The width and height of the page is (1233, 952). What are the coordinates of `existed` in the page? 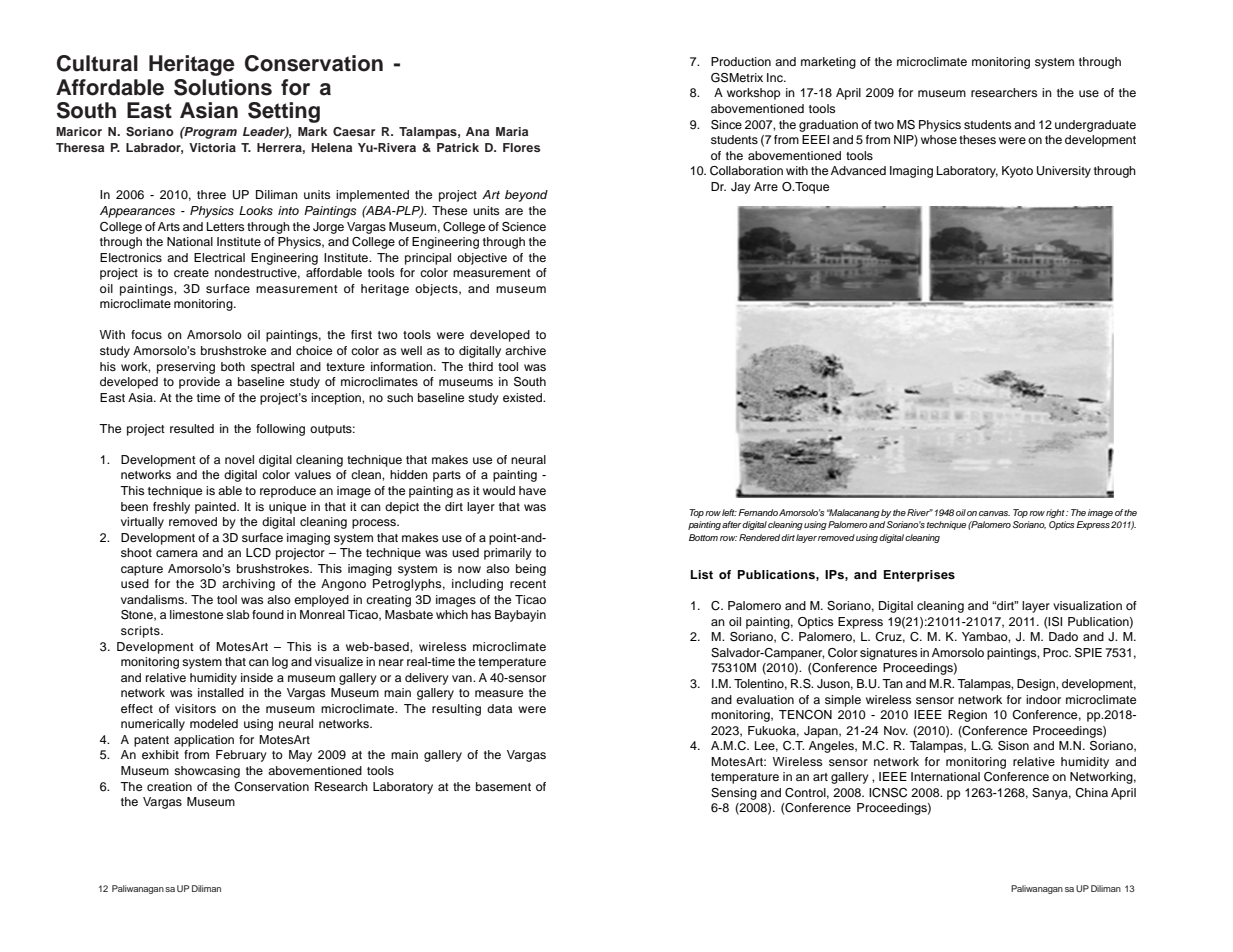 It's located at (524, 397).
